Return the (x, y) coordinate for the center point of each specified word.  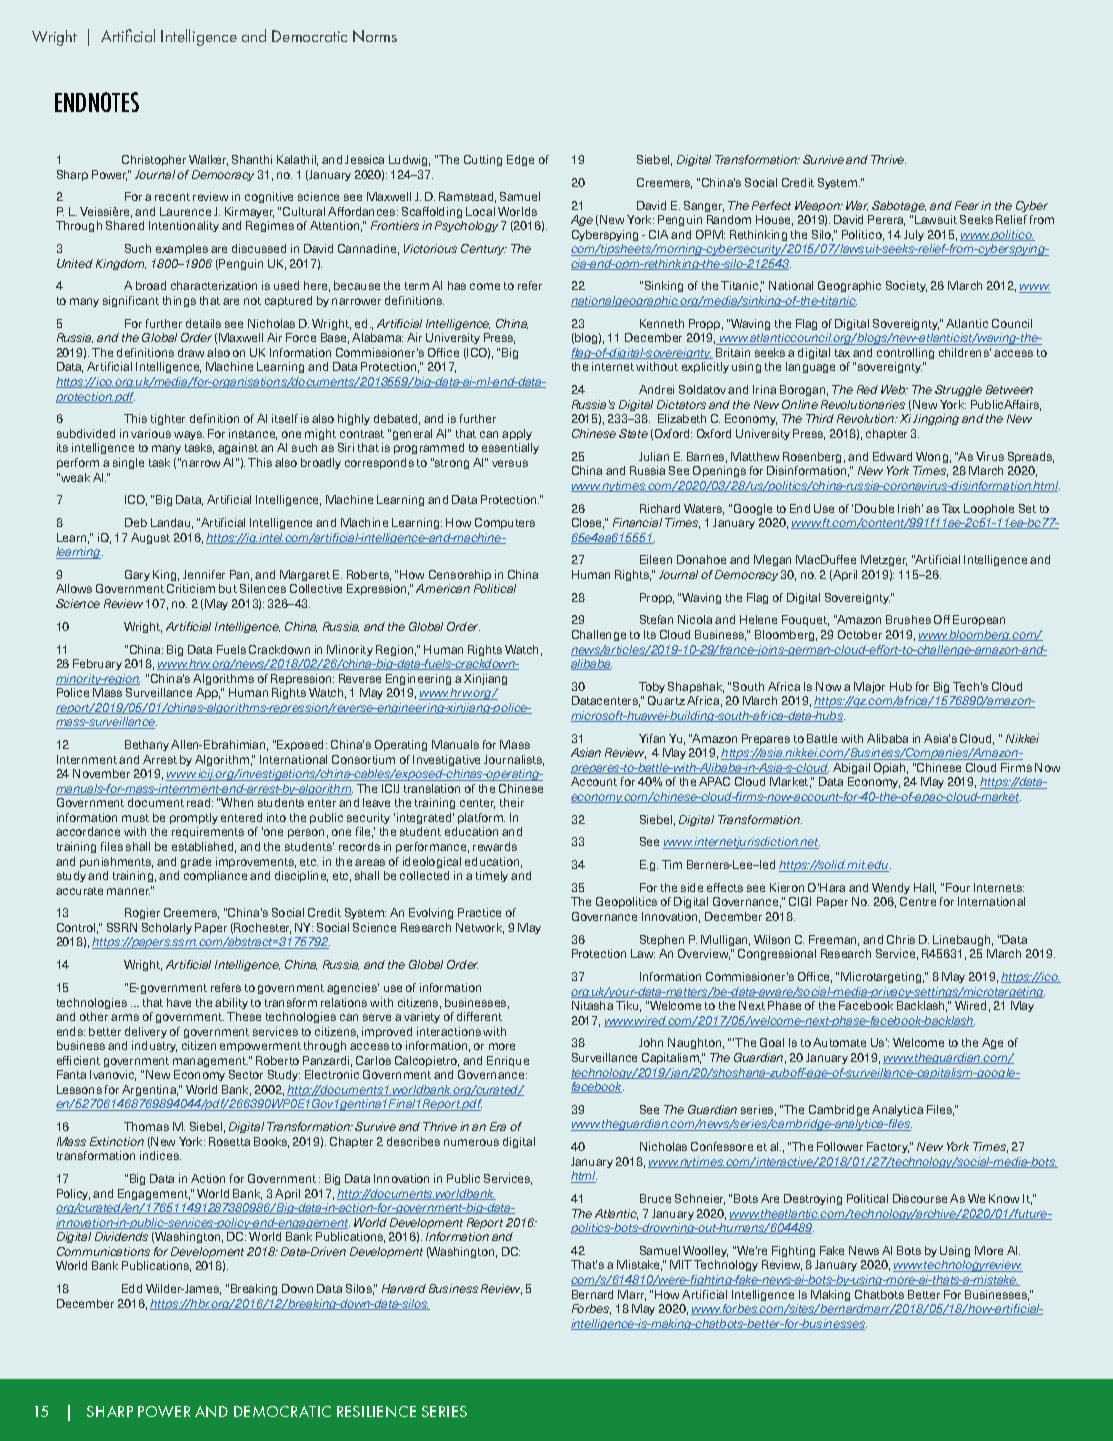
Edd (132, 1288)
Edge (520, 160)
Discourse (920, 1198)
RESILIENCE (376, 1411)
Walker (208, 160)
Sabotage (899, 206)
